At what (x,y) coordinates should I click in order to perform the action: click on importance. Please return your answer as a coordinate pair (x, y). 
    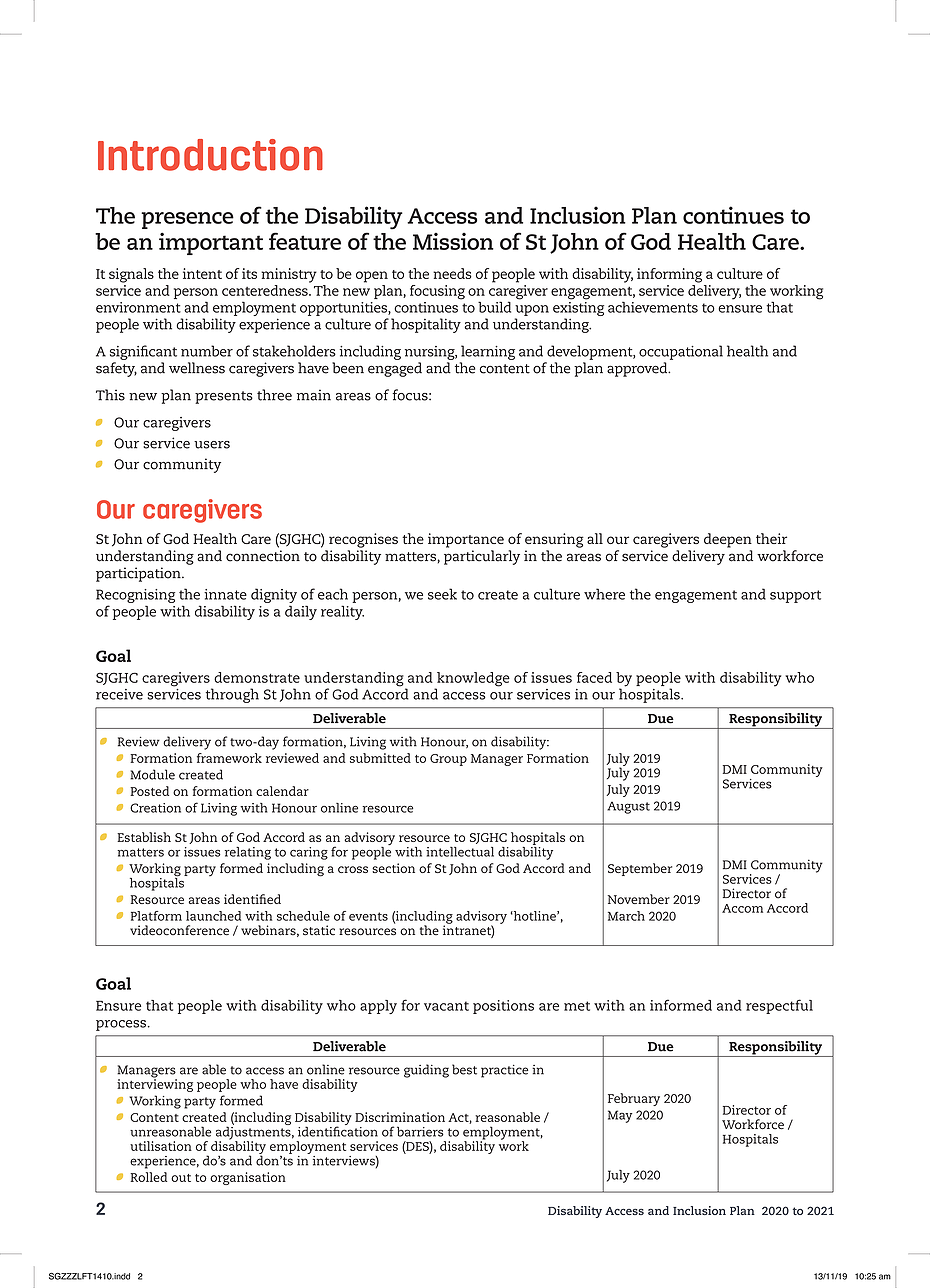
    Looking at the image, I should click on (466, 540).
